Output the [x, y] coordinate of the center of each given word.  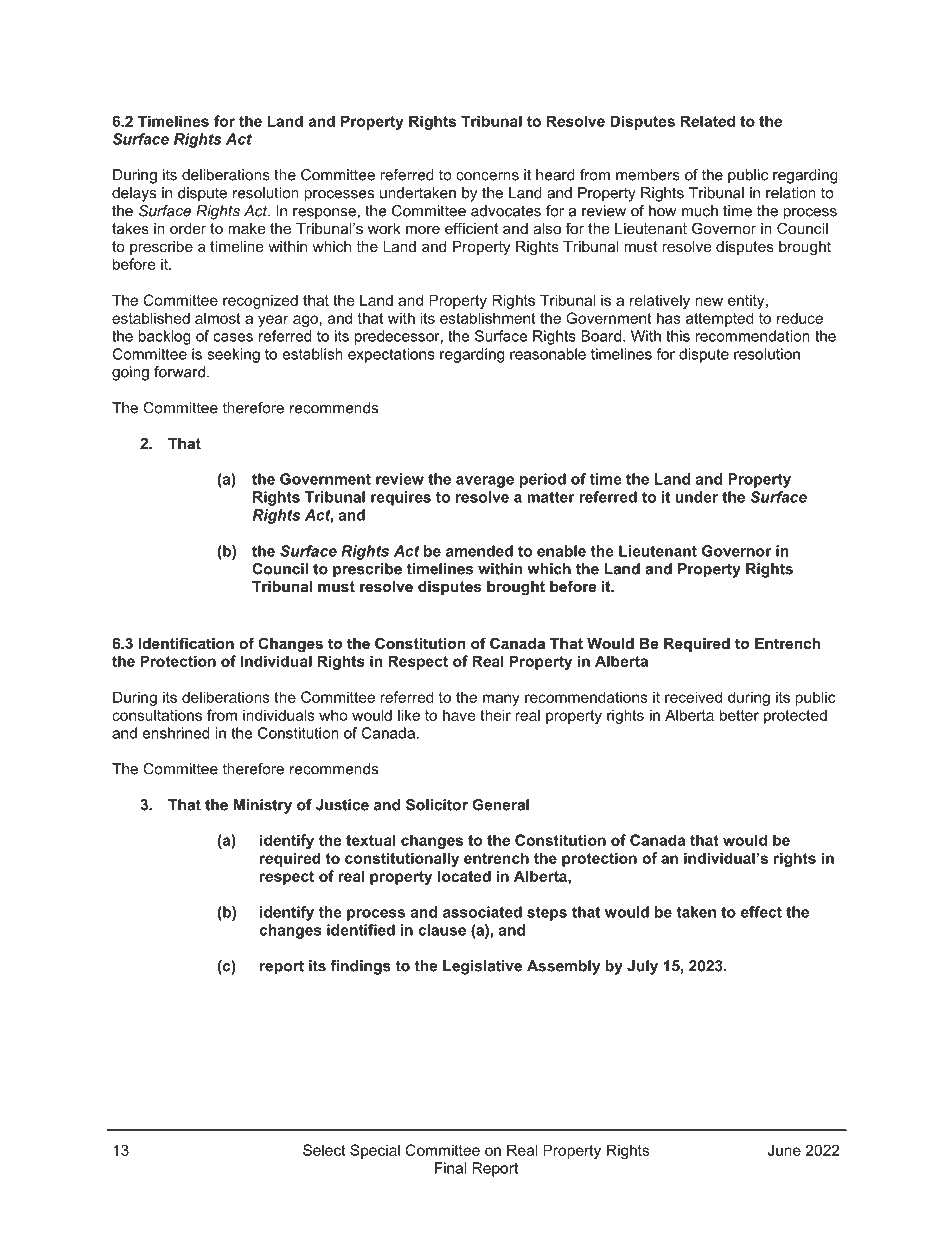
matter [551, 497]
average [485, 482]
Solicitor [437, 805]
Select [324, 1150]
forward [179, 372]
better [739, 715]
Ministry [263, 806]
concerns [487, 176]
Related [708, 121]
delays [134, 194]
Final [450, 1168]
